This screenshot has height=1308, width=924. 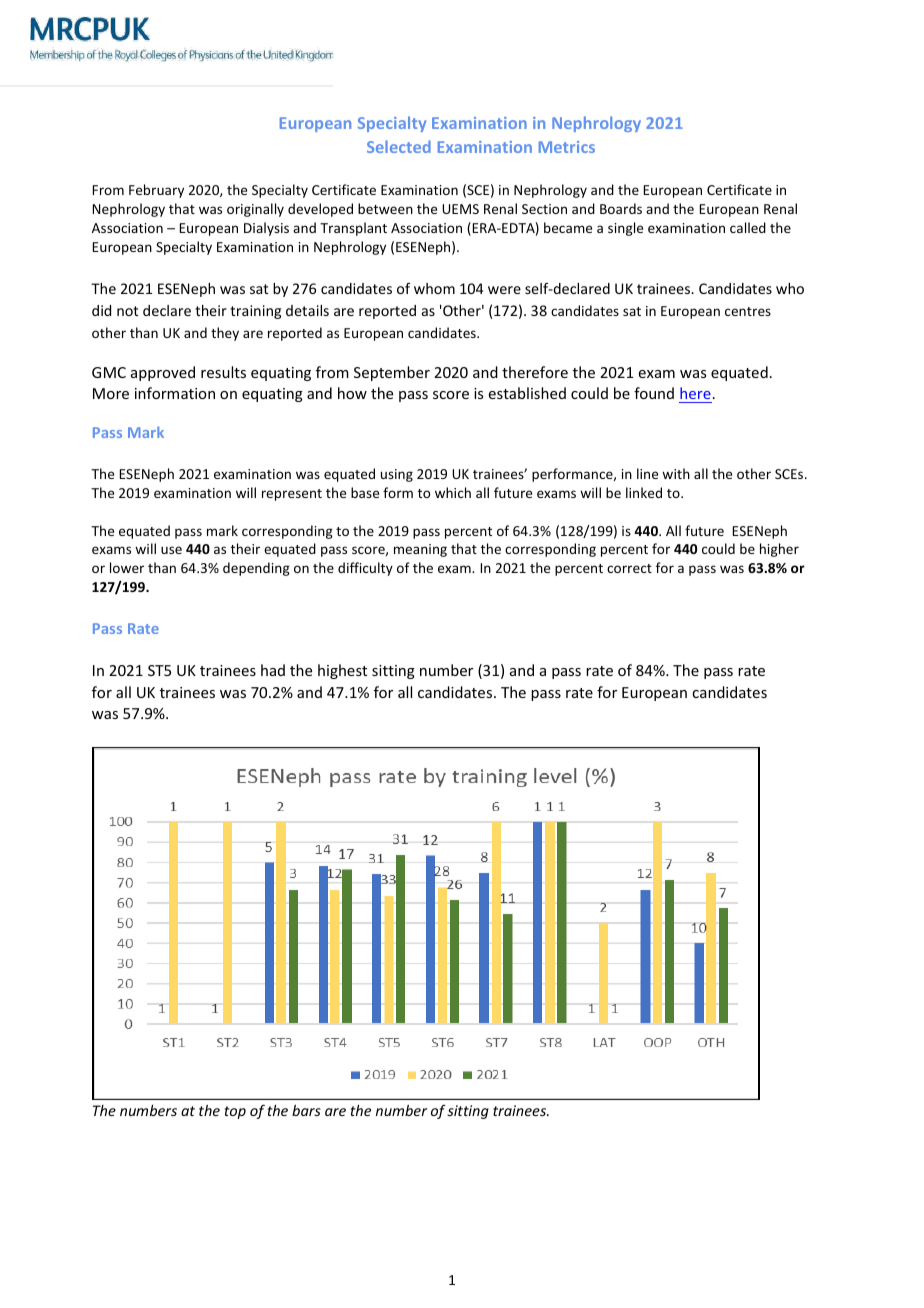 I want to click on found, so click(x=654, y=393).
